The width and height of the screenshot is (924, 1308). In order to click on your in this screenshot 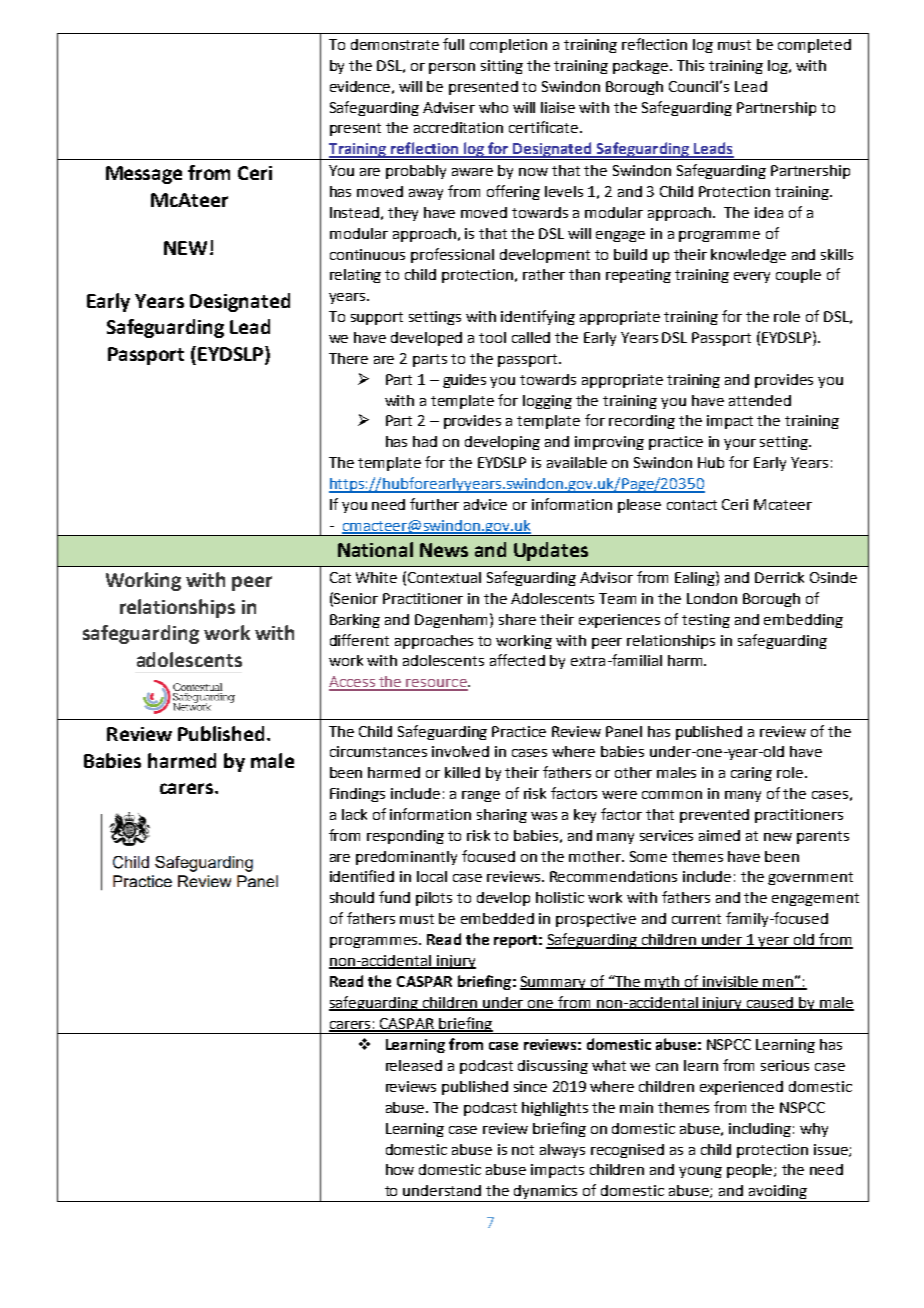, I will do `click(740, 444)`.
